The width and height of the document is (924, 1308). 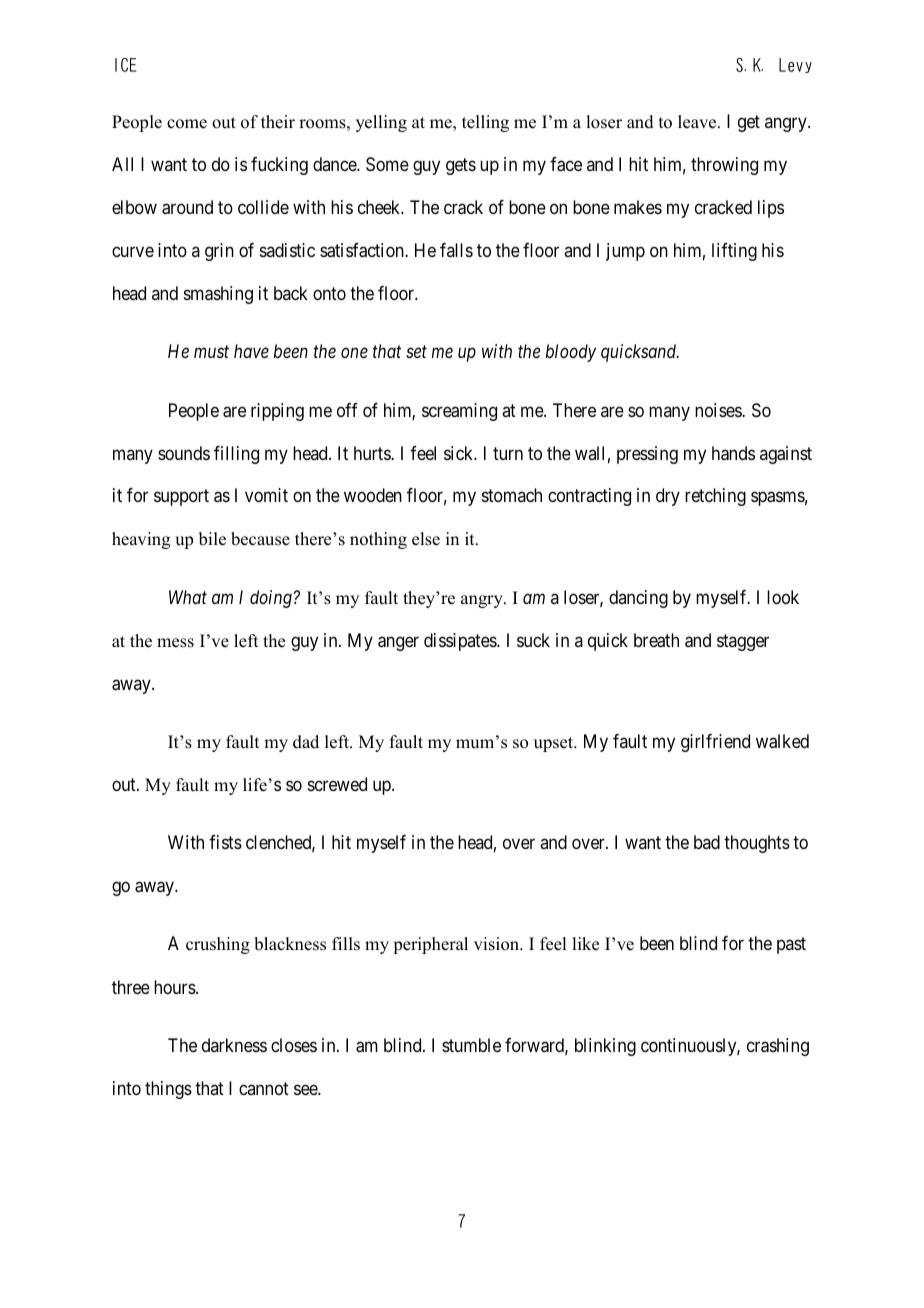 I want to click on telling, so click(x=485, y=123).
